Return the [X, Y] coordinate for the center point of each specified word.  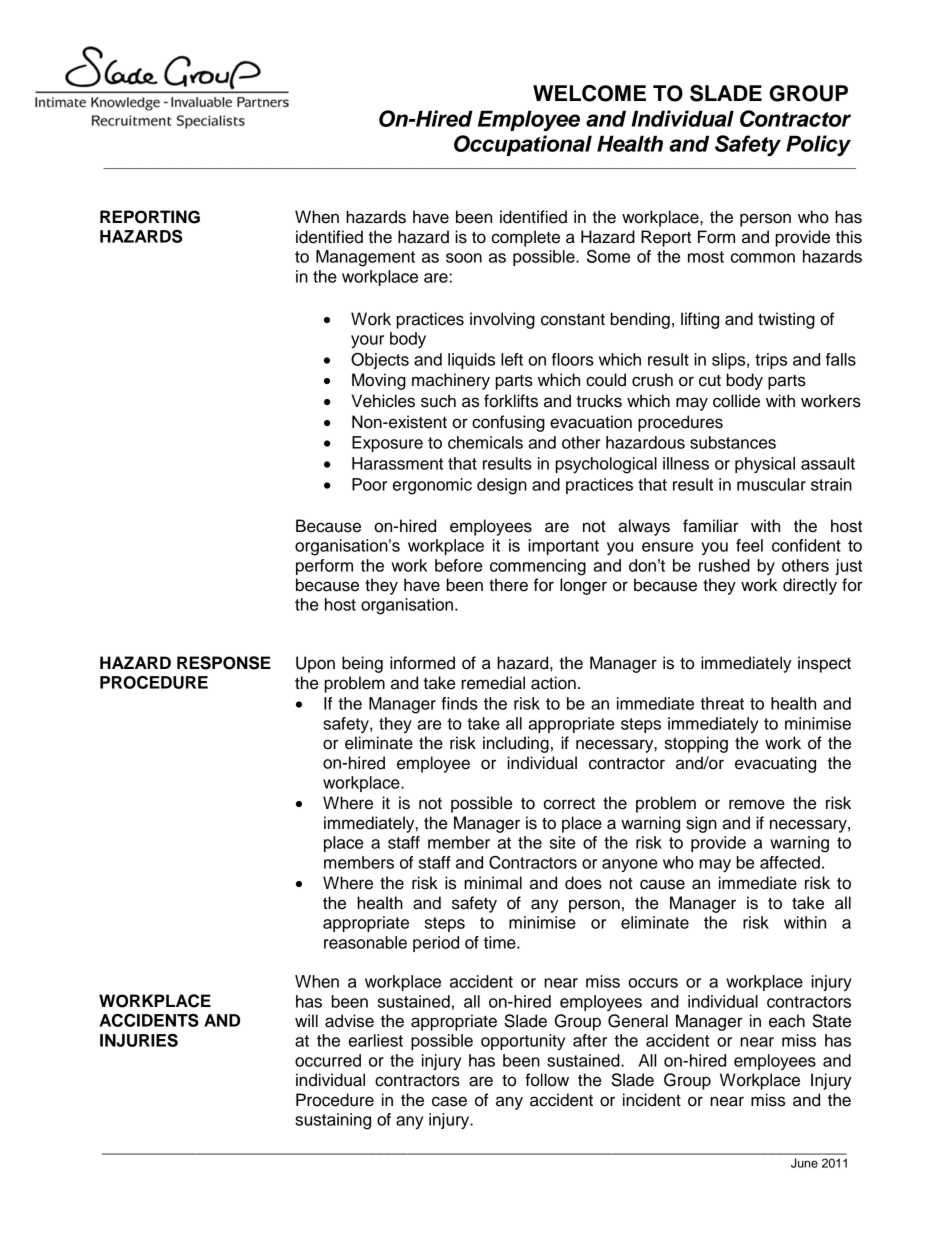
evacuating [775, 764]
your [367, 341]
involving [502, 320]
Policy [818, 145]
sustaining [333, 1121]
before [458, 565]
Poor [369, 484]
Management [365, 258]
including [516, 744]
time [501, 942]
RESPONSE [224, 663]
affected [790, 862]
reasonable [365, 942]
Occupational [523, 145]
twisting [786, 320]
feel [749, 545]
